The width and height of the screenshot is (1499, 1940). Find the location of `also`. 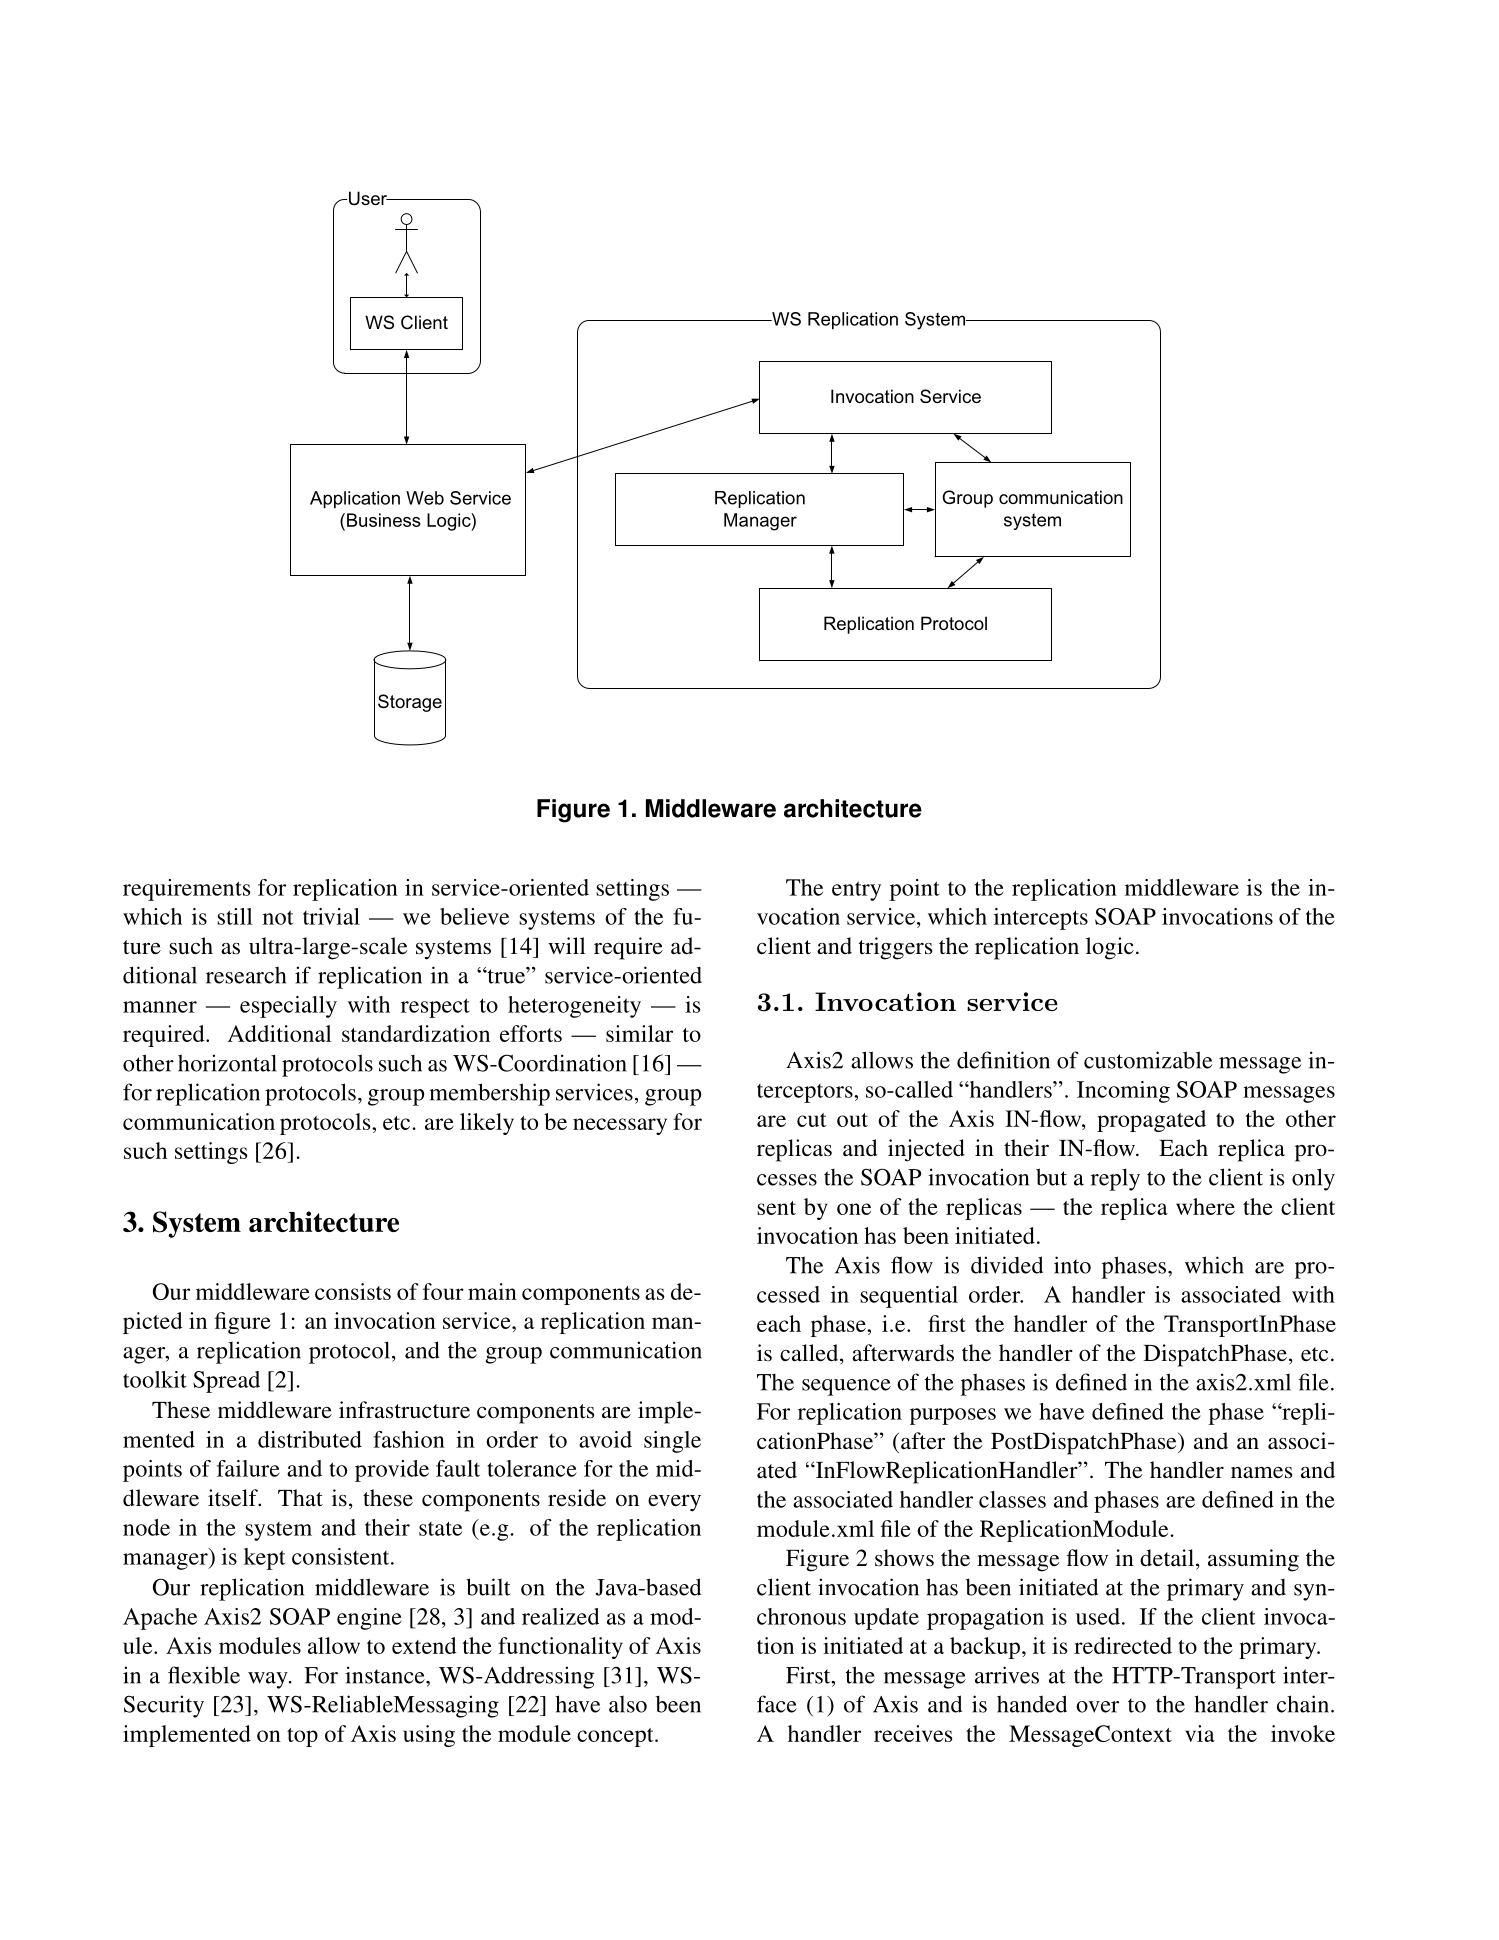

also is located at coordinates (628, 1704).
